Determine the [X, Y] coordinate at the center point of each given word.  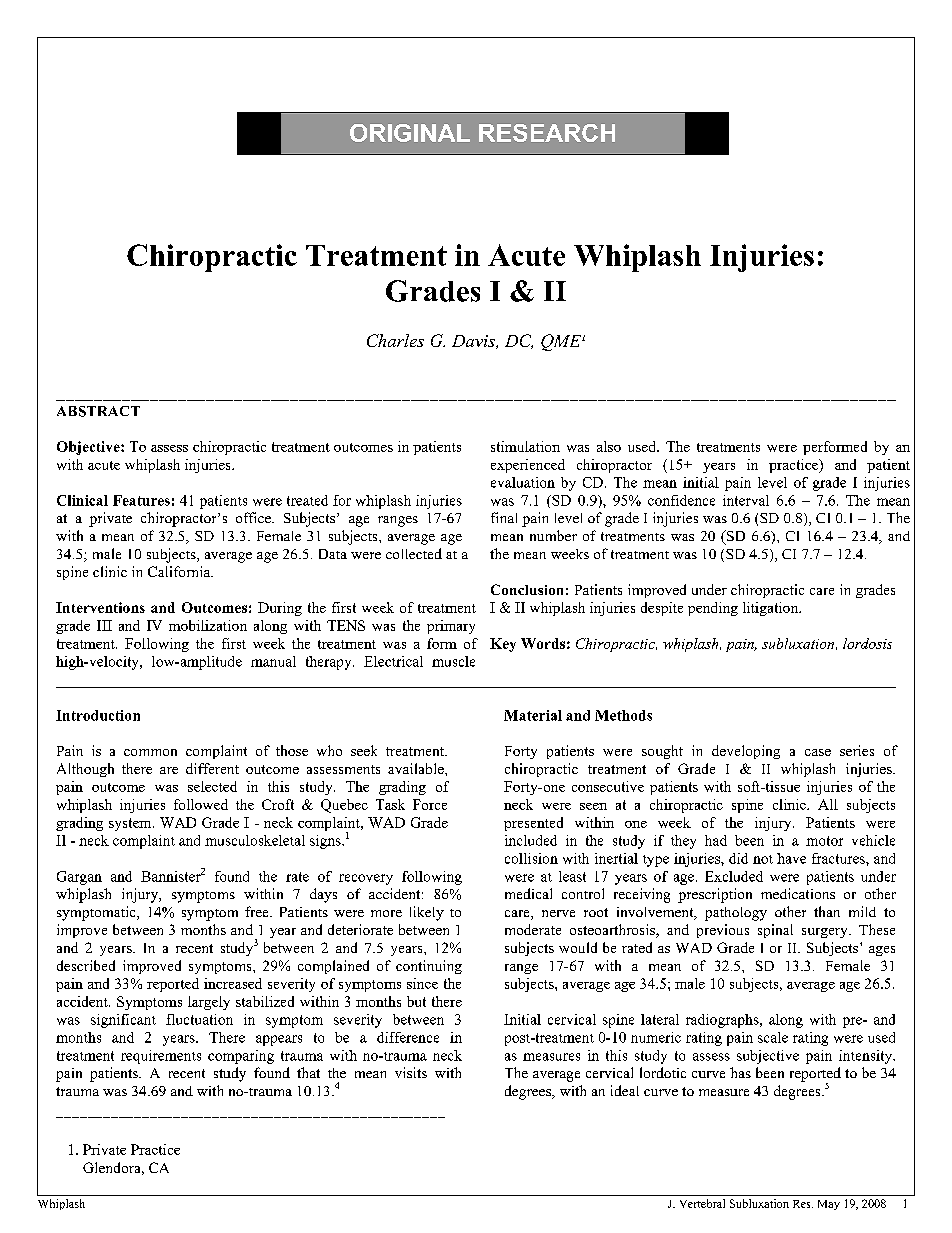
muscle [453, 661]
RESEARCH [547, 133]
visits [411, 1072]
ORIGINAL [410, 133]
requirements [161, 1057]
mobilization [208, 625]
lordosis [867, 643]
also [609, 446]
